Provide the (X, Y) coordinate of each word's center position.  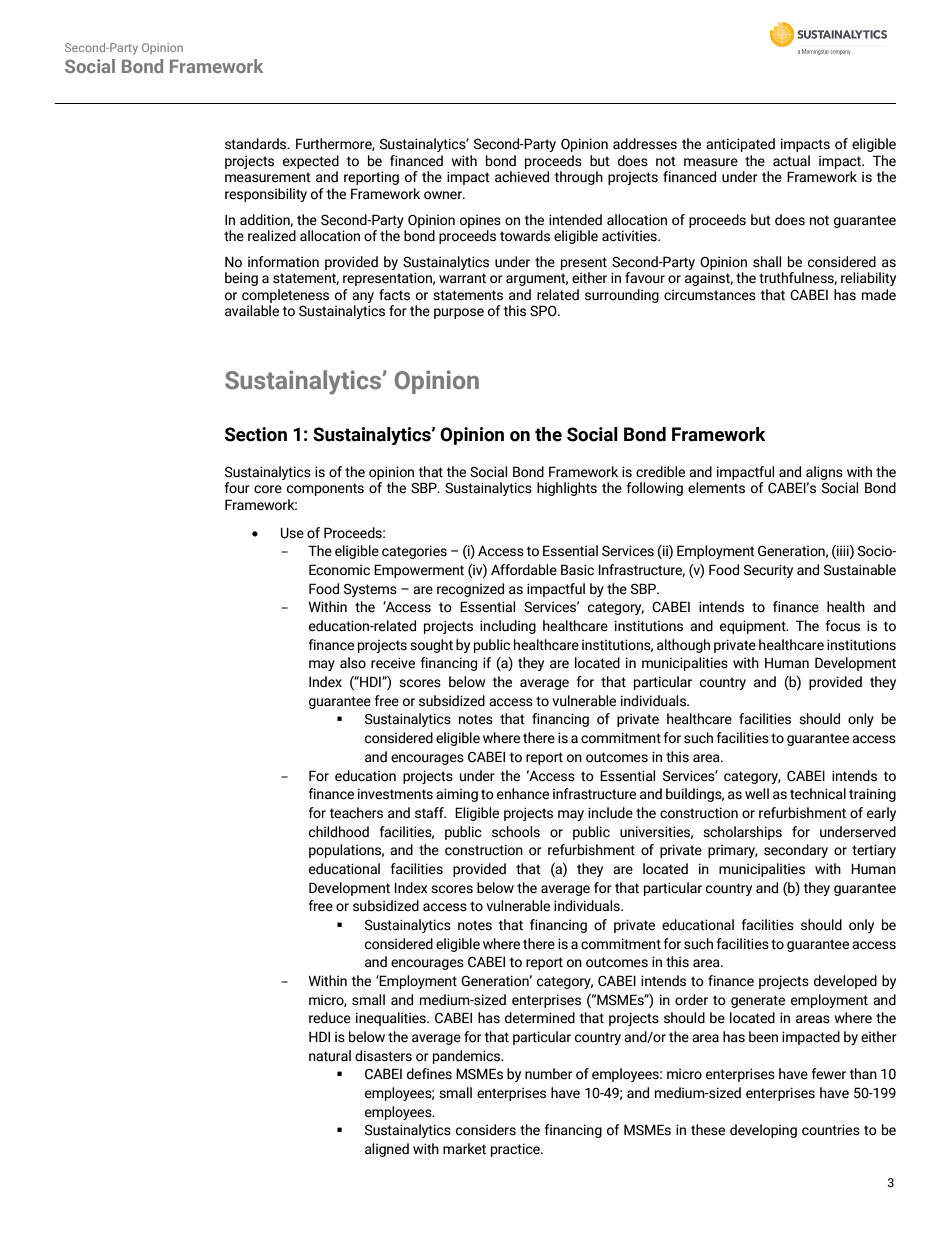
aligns (823, 474)
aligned (387, 1150)
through (579, 178)
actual (791, 161)
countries (831, 1130)
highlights (567, 489)
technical (818, 794)
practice (516, 1150)
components (325, 489)
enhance (523, 794)
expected (311, 162)
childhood (339, 832)
